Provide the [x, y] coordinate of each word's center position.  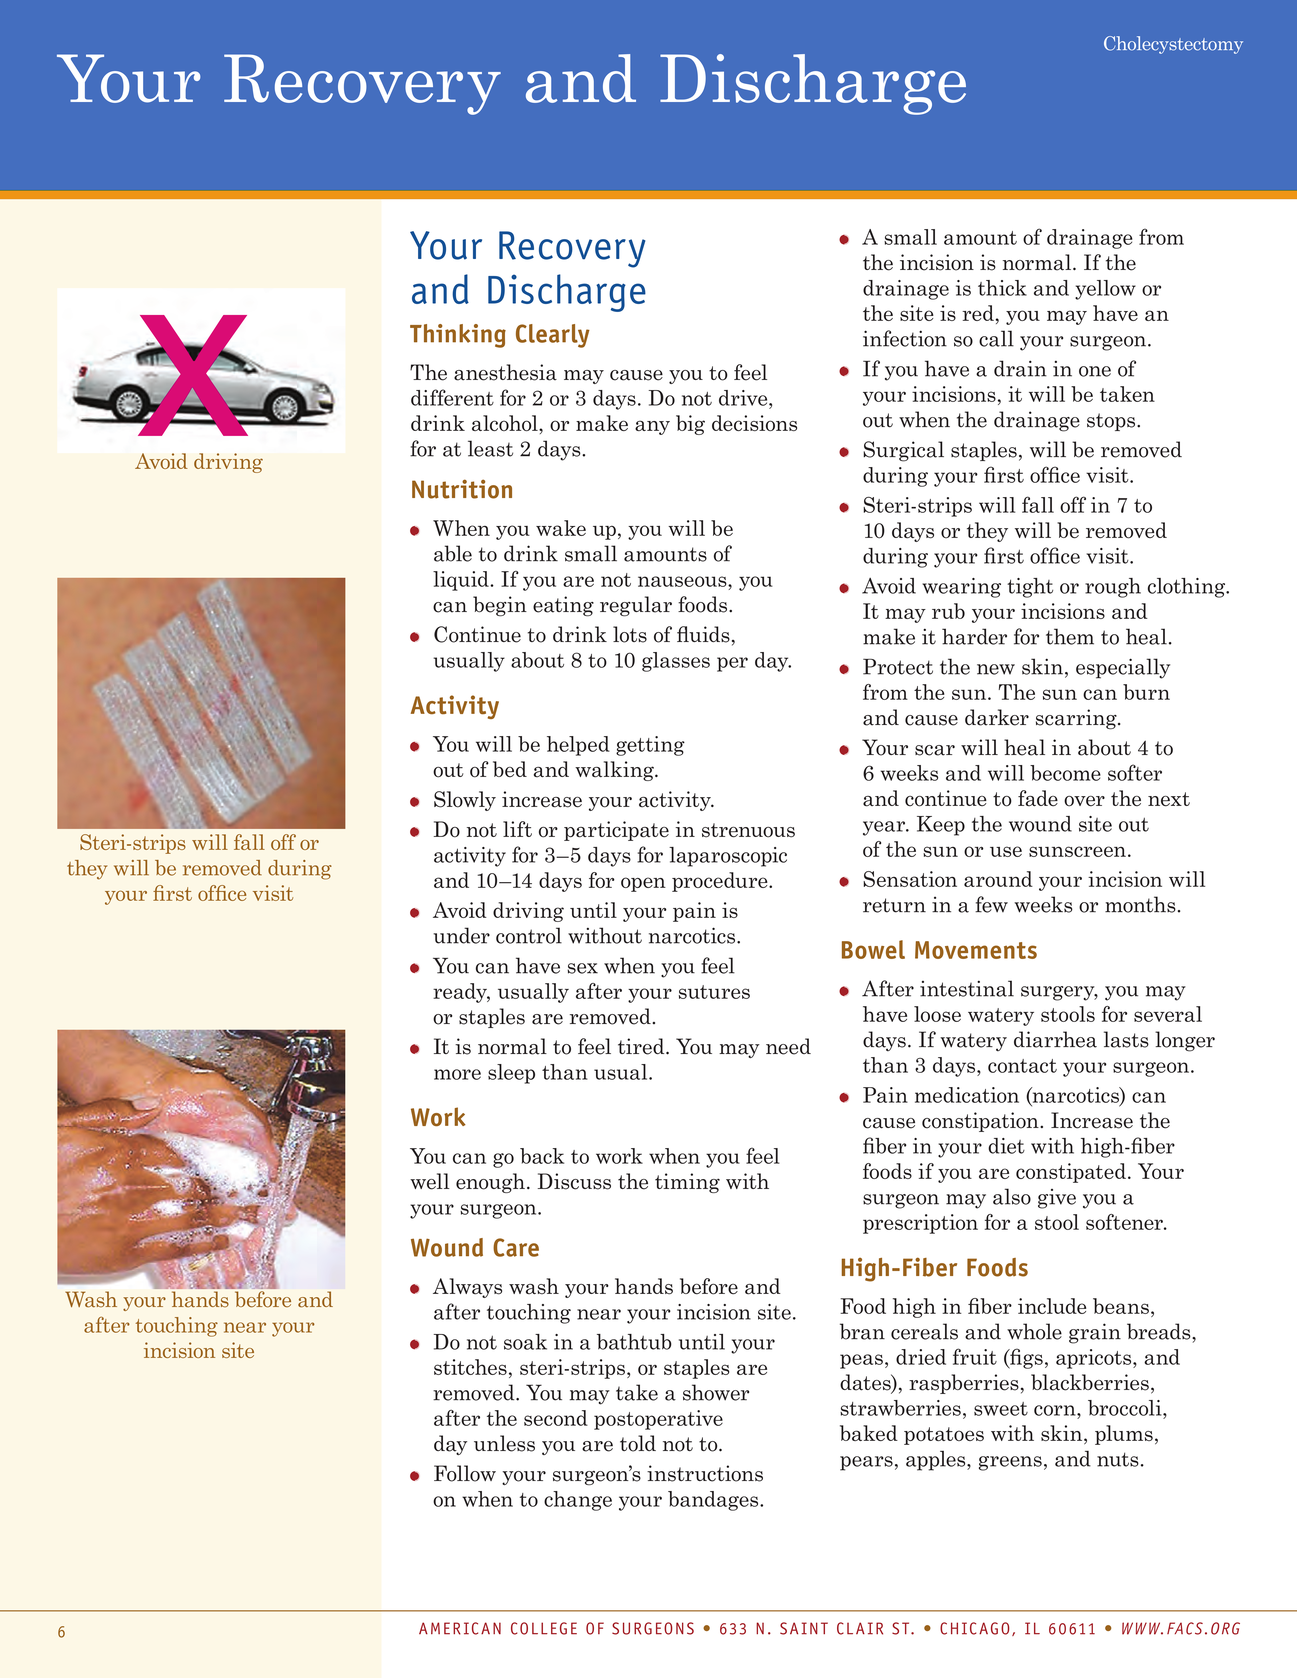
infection [905, 338]
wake [561, 528]
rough [1113, 588]
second [556, 1418]
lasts [1126, 1039]
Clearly [553, 336]
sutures [714, 992]
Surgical [903, 451]
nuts [1118, 1459]
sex [582, 968]
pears [866, 1463]
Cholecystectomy [1173, 45]
